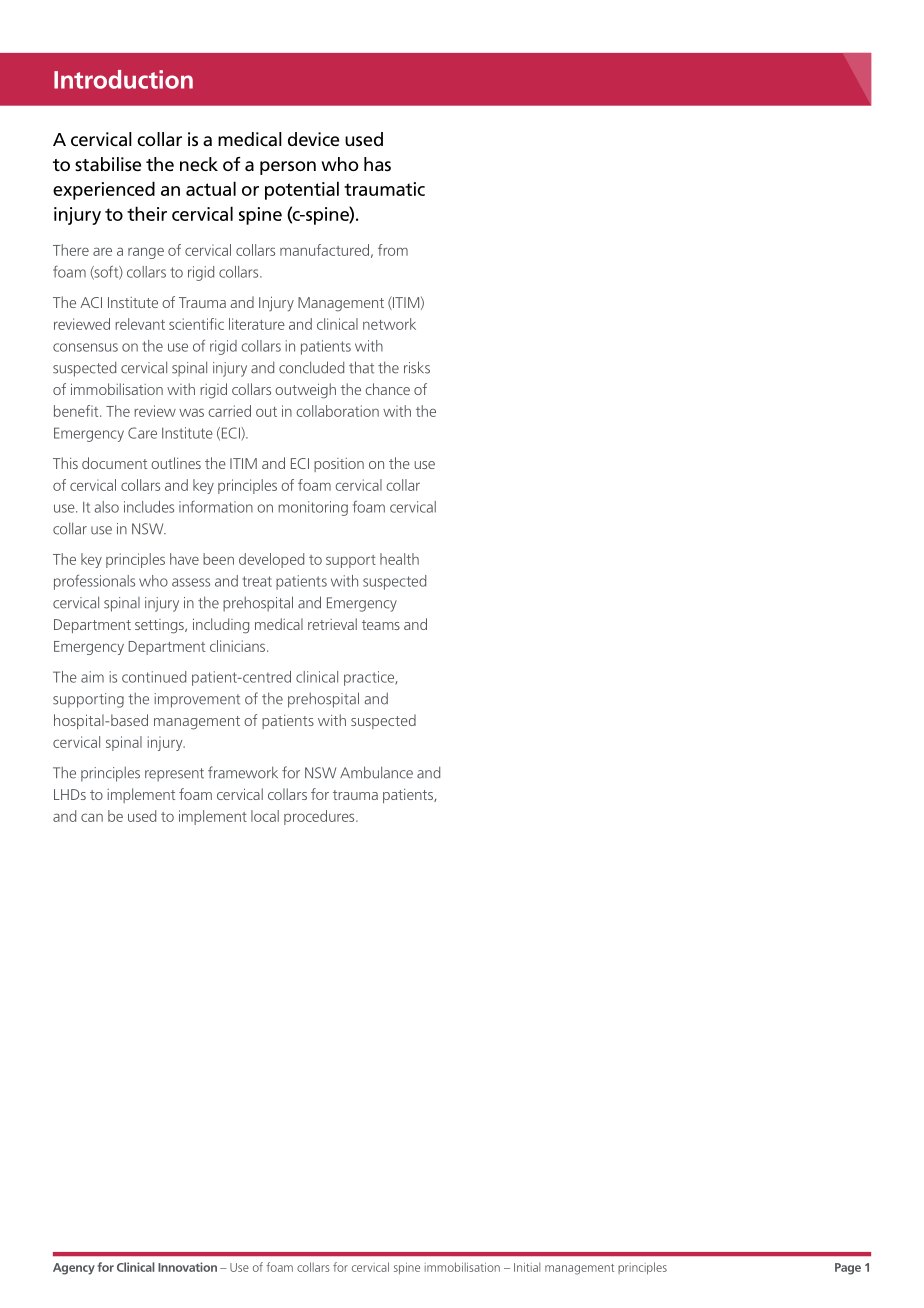 This screenshot has height=1308, width=924. What do you see at coordinates (527, 1267) in the screenshot?
I see `Initial` at bounding box center [527, 1267].
